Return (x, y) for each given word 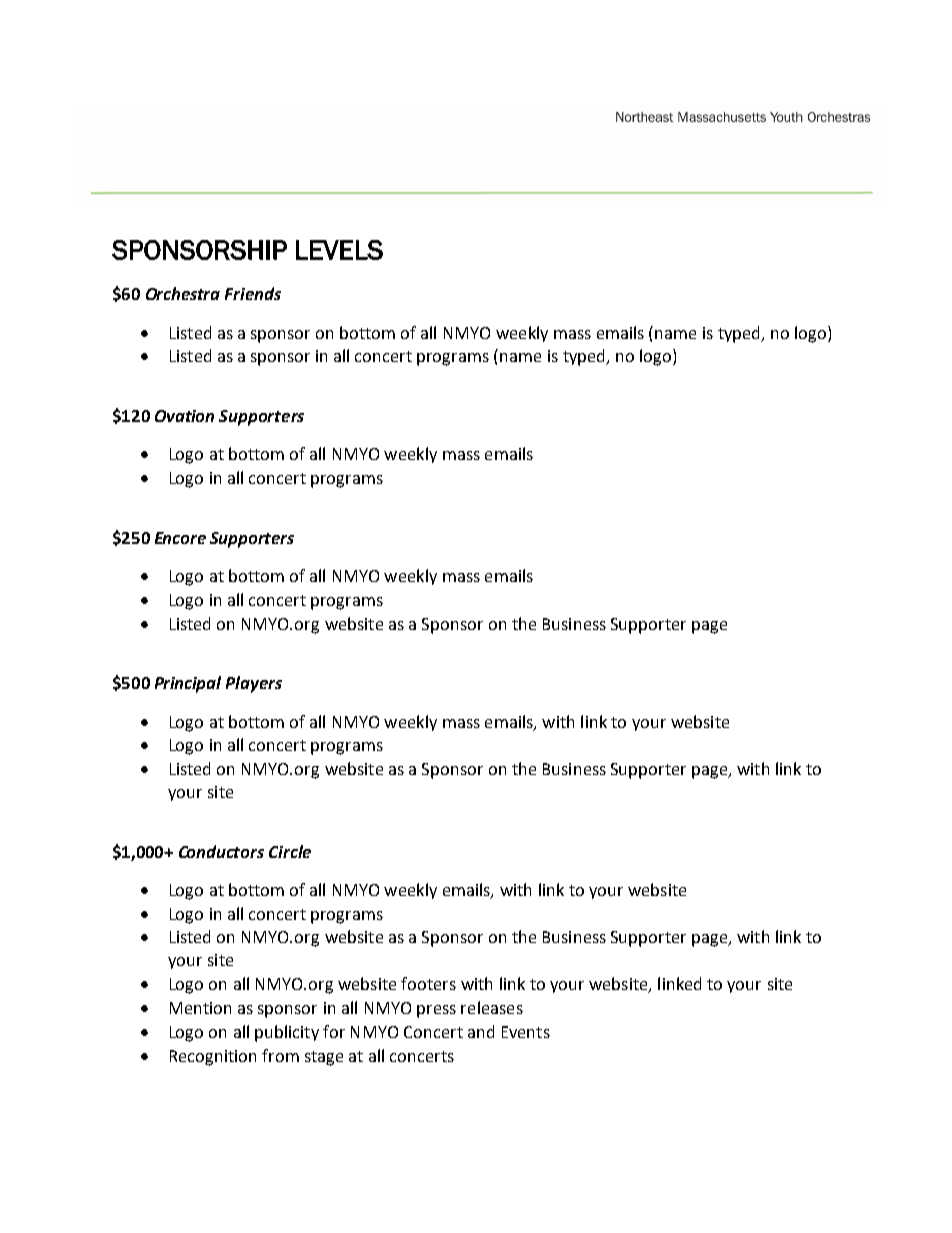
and (481, 1031)
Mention (200, 1008)
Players (254, 684)
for (334, 1031)
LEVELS (339, 250)
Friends (253, 293)
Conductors (221, 851)
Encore (180, 538)
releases (492, 1007)
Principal (188, 684)
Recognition (213, 1058)
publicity (287, 1033)
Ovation (184, 416)
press (436, 1011)
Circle (290, 851)
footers (428, 983)
